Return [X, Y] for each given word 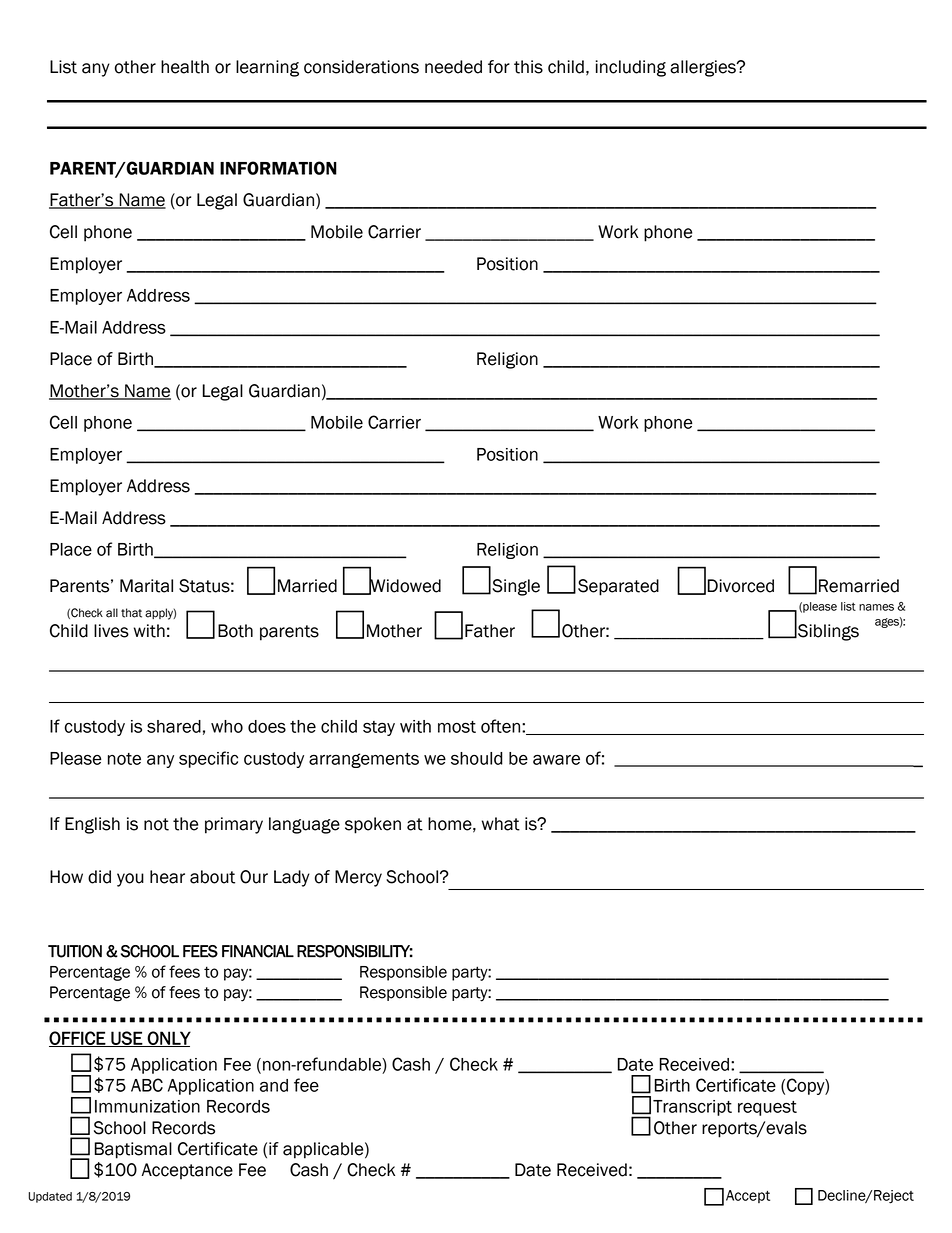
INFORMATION [278, 168]
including [631, 68]
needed [453, 67]
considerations [361, 67]
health [185, 67]
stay [379, 728]
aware [556, 759]
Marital [146, 586]
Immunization [147, 1106]
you [130, 880]
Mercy [358, 878]
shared [174, 726]
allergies [704, 68]
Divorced [740, 586]
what [501, 824]
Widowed [404, 586]
